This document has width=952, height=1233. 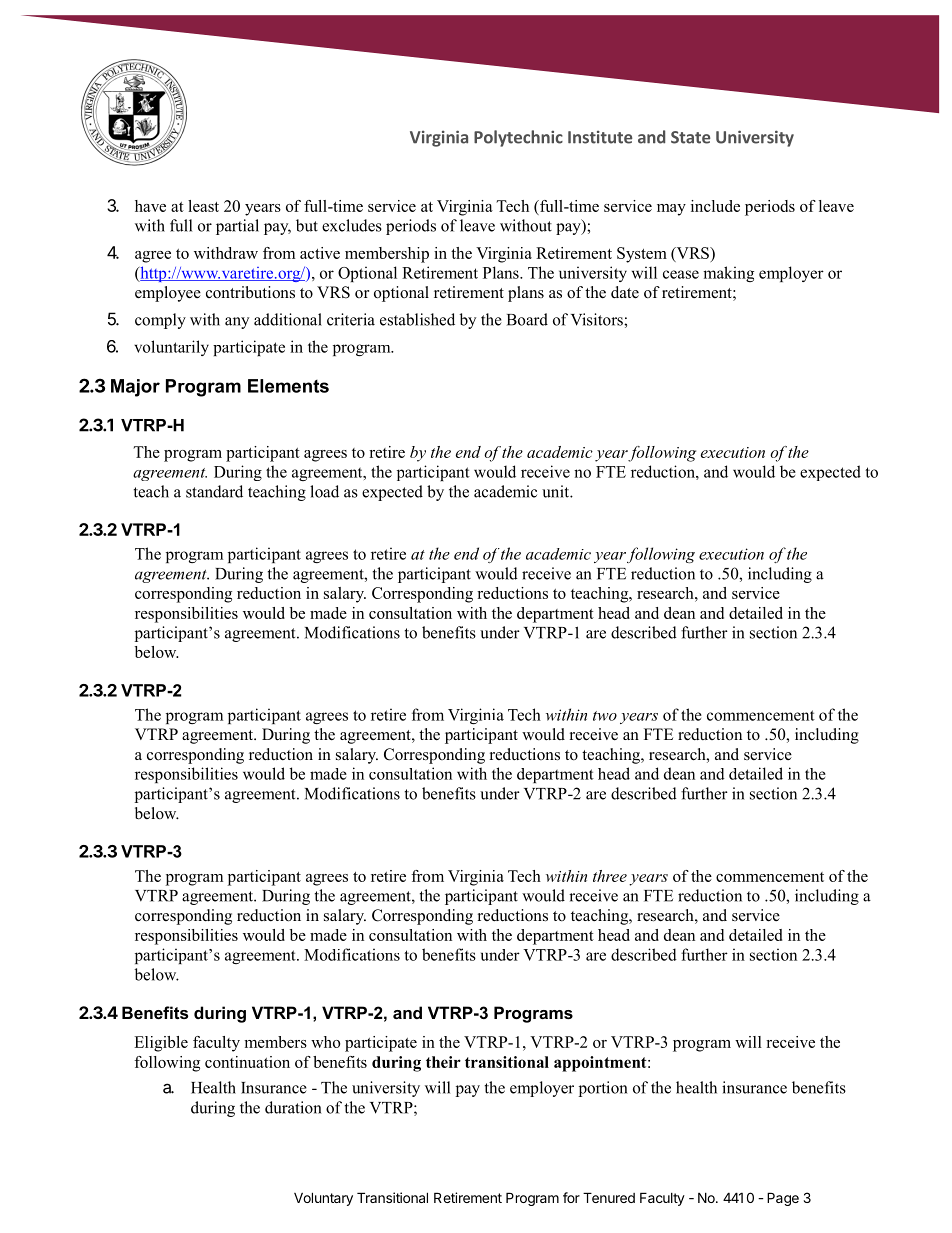 I want to click on load, so click(x=324, y=491).
